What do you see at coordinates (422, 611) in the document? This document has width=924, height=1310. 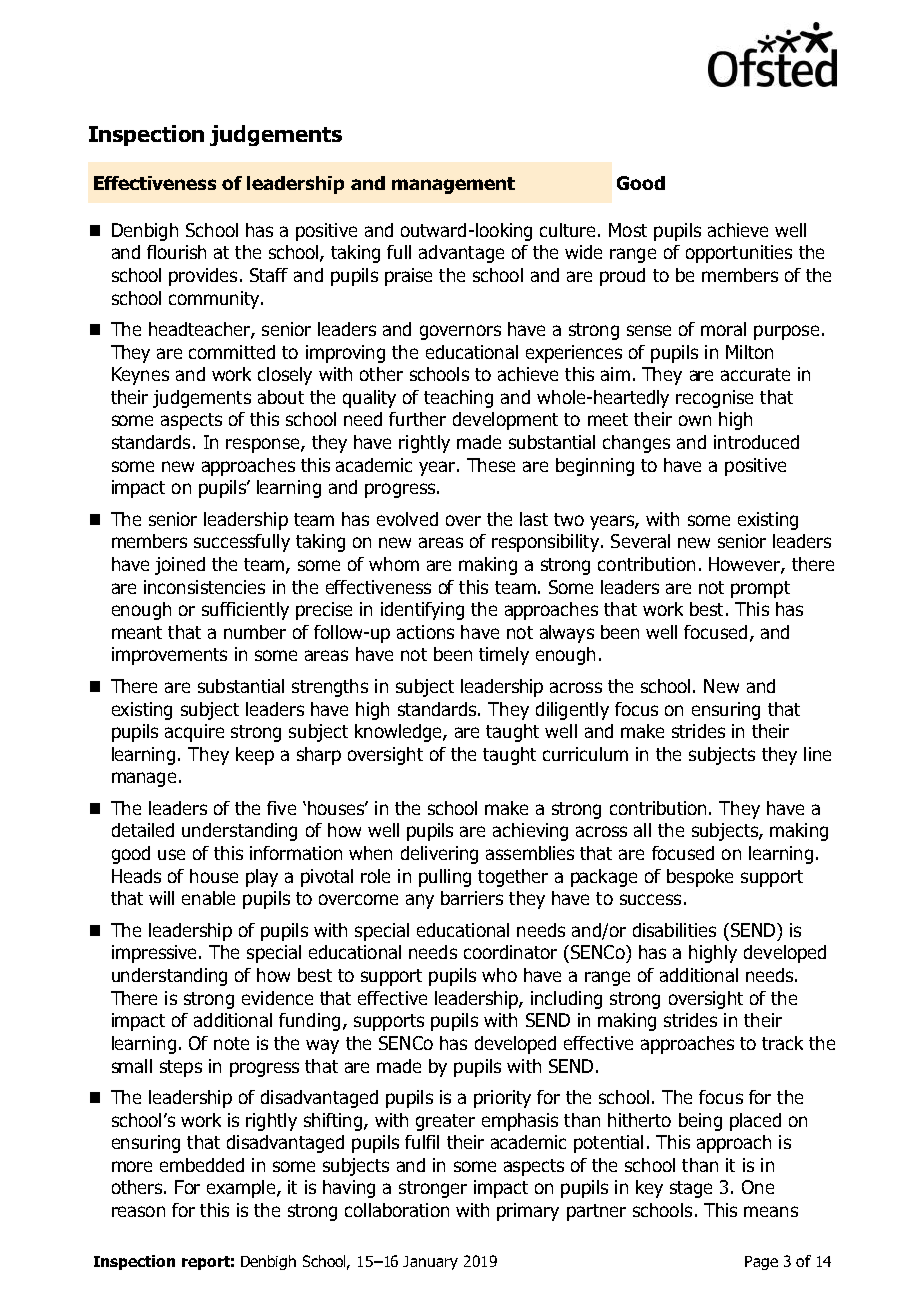 I see `identifying` at bounding box center [422, 611].
